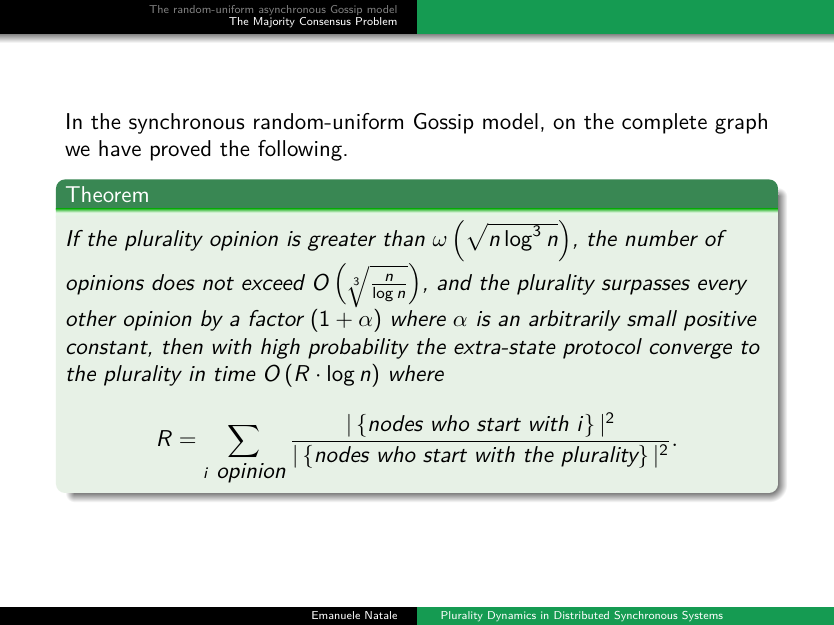  Describe the element at coordinates (183, 346) in the screenshot. I see `then` at that location.
